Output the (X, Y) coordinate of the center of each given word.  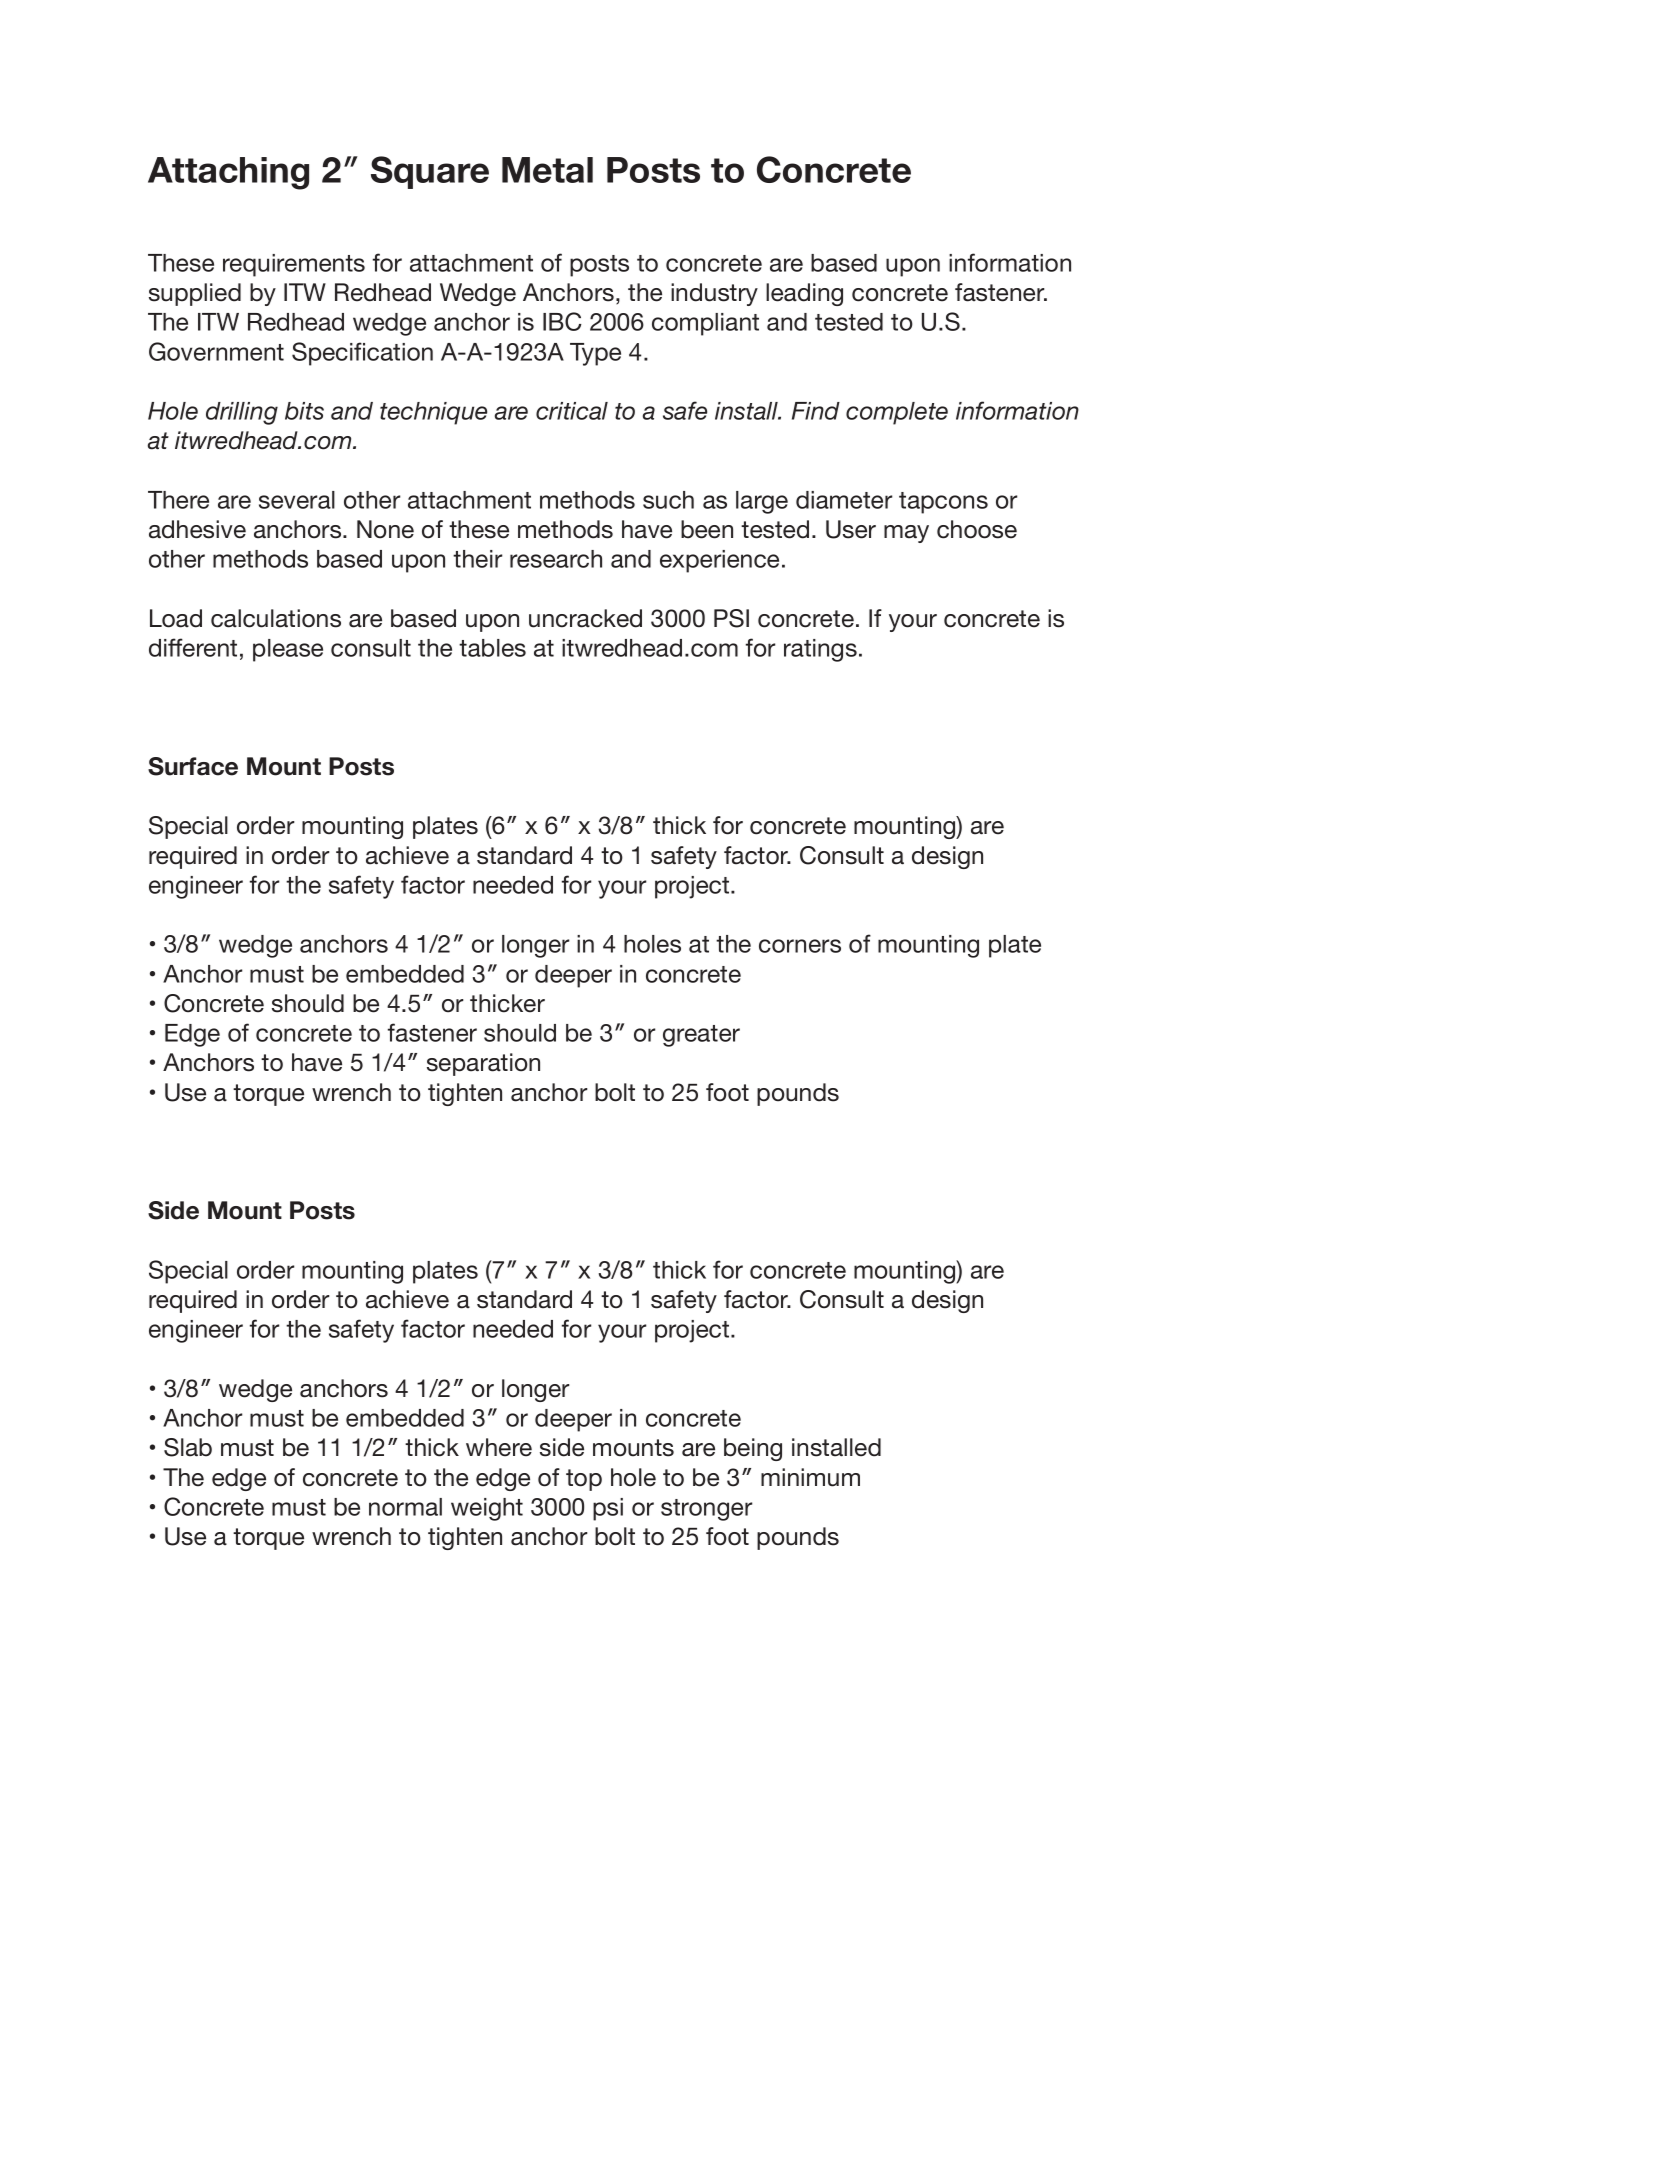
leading (804, 294)
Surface (193, 766)
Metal (547, 170)
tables (492, 648)
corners (800, 946)
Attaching (228, 173)
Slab (188, 1447)
